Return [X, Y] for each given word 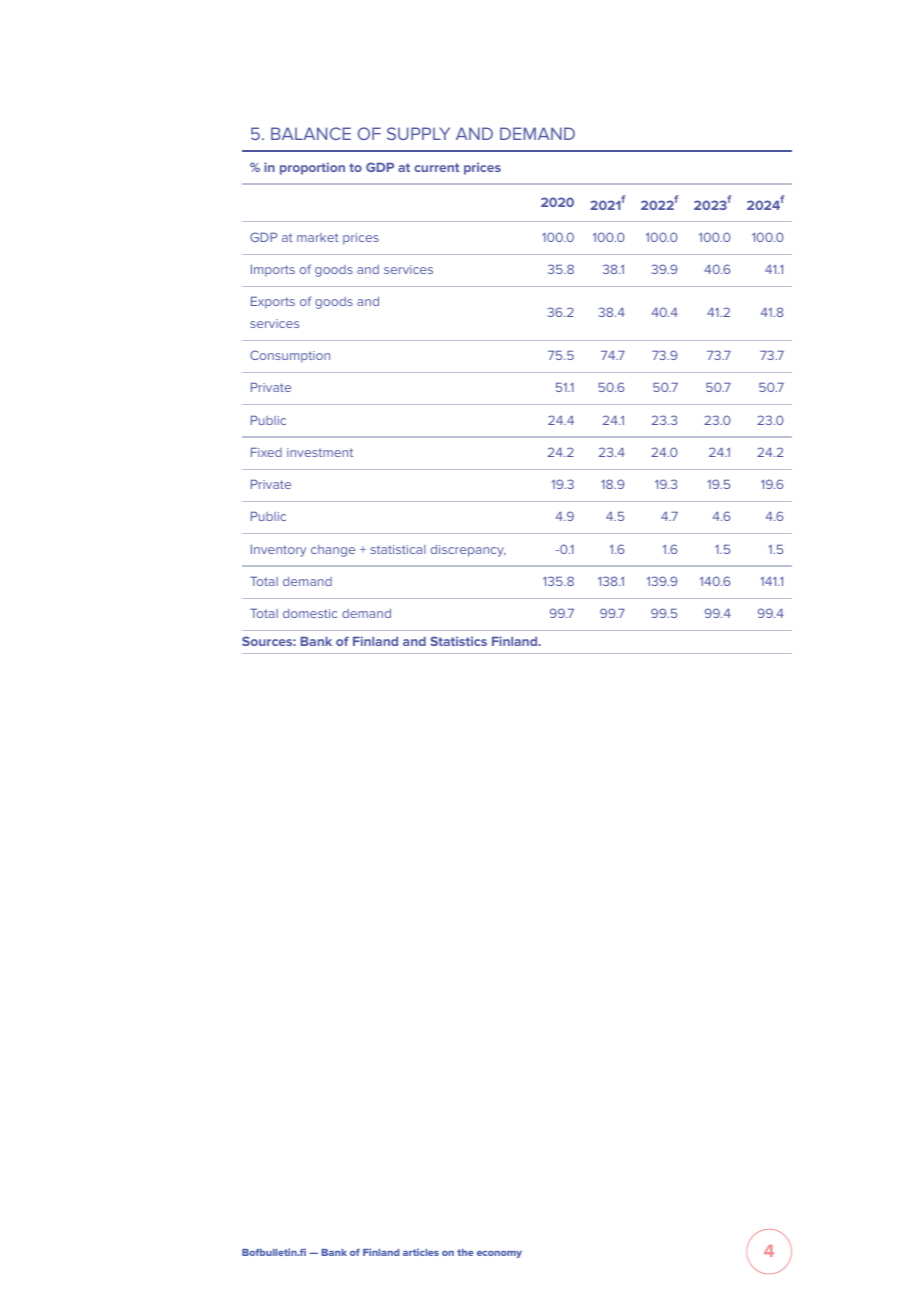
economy [499, 1254]
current [436, 167]
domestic [310, 613]
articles [421, 1252]
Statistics [458, 641]
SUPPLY [418, 133]
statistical [398, 549]
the [465, 1252]
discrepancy [468, 551]
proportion [312, 168]
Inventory [278, 550]
